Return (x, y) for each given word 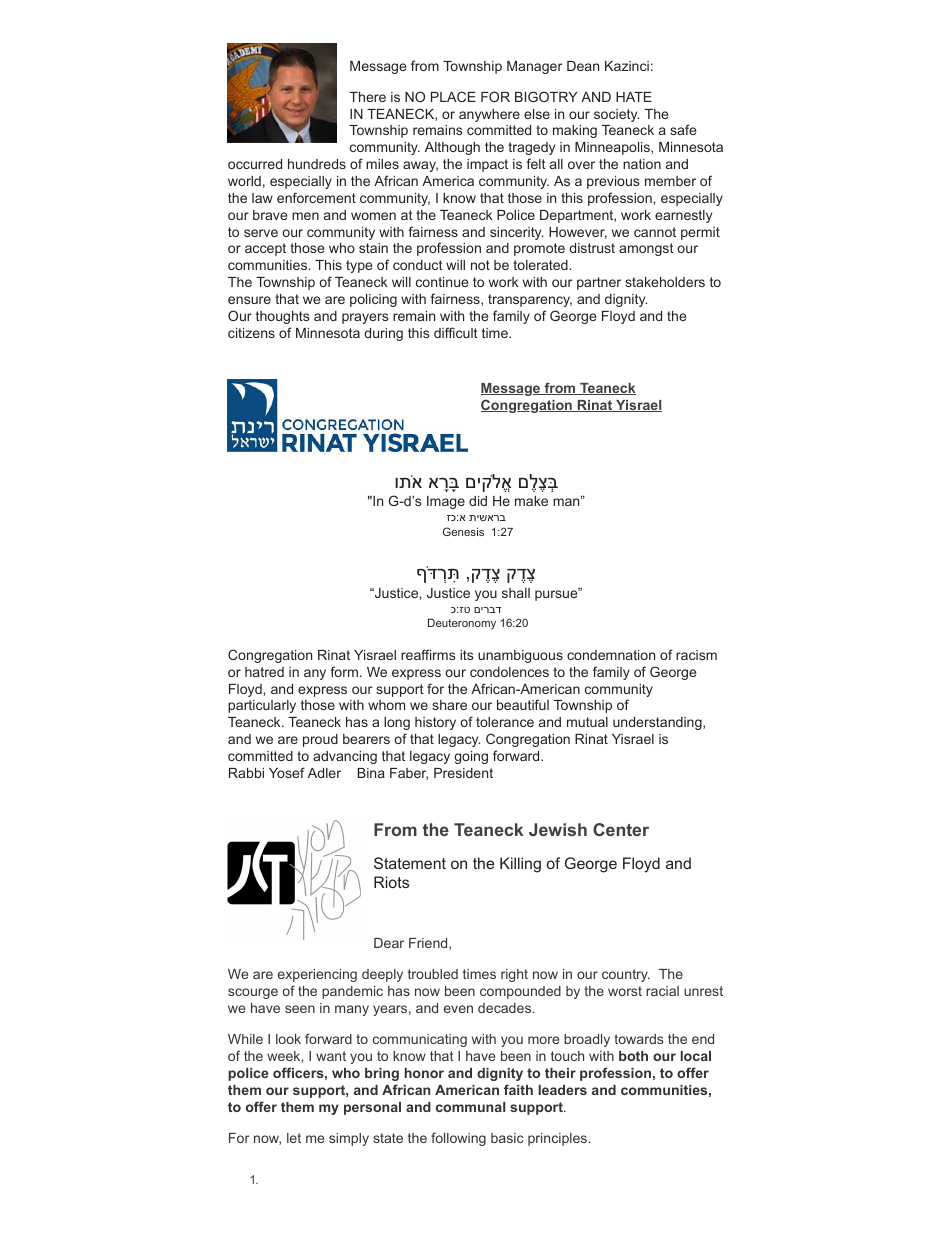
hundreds (317, 164)
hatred (264, 672)
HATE (634, 97)
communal (470, 1107)
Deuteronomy (462, 624)
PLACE (453, 96)
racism (696, 655)
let (294, 1138)
